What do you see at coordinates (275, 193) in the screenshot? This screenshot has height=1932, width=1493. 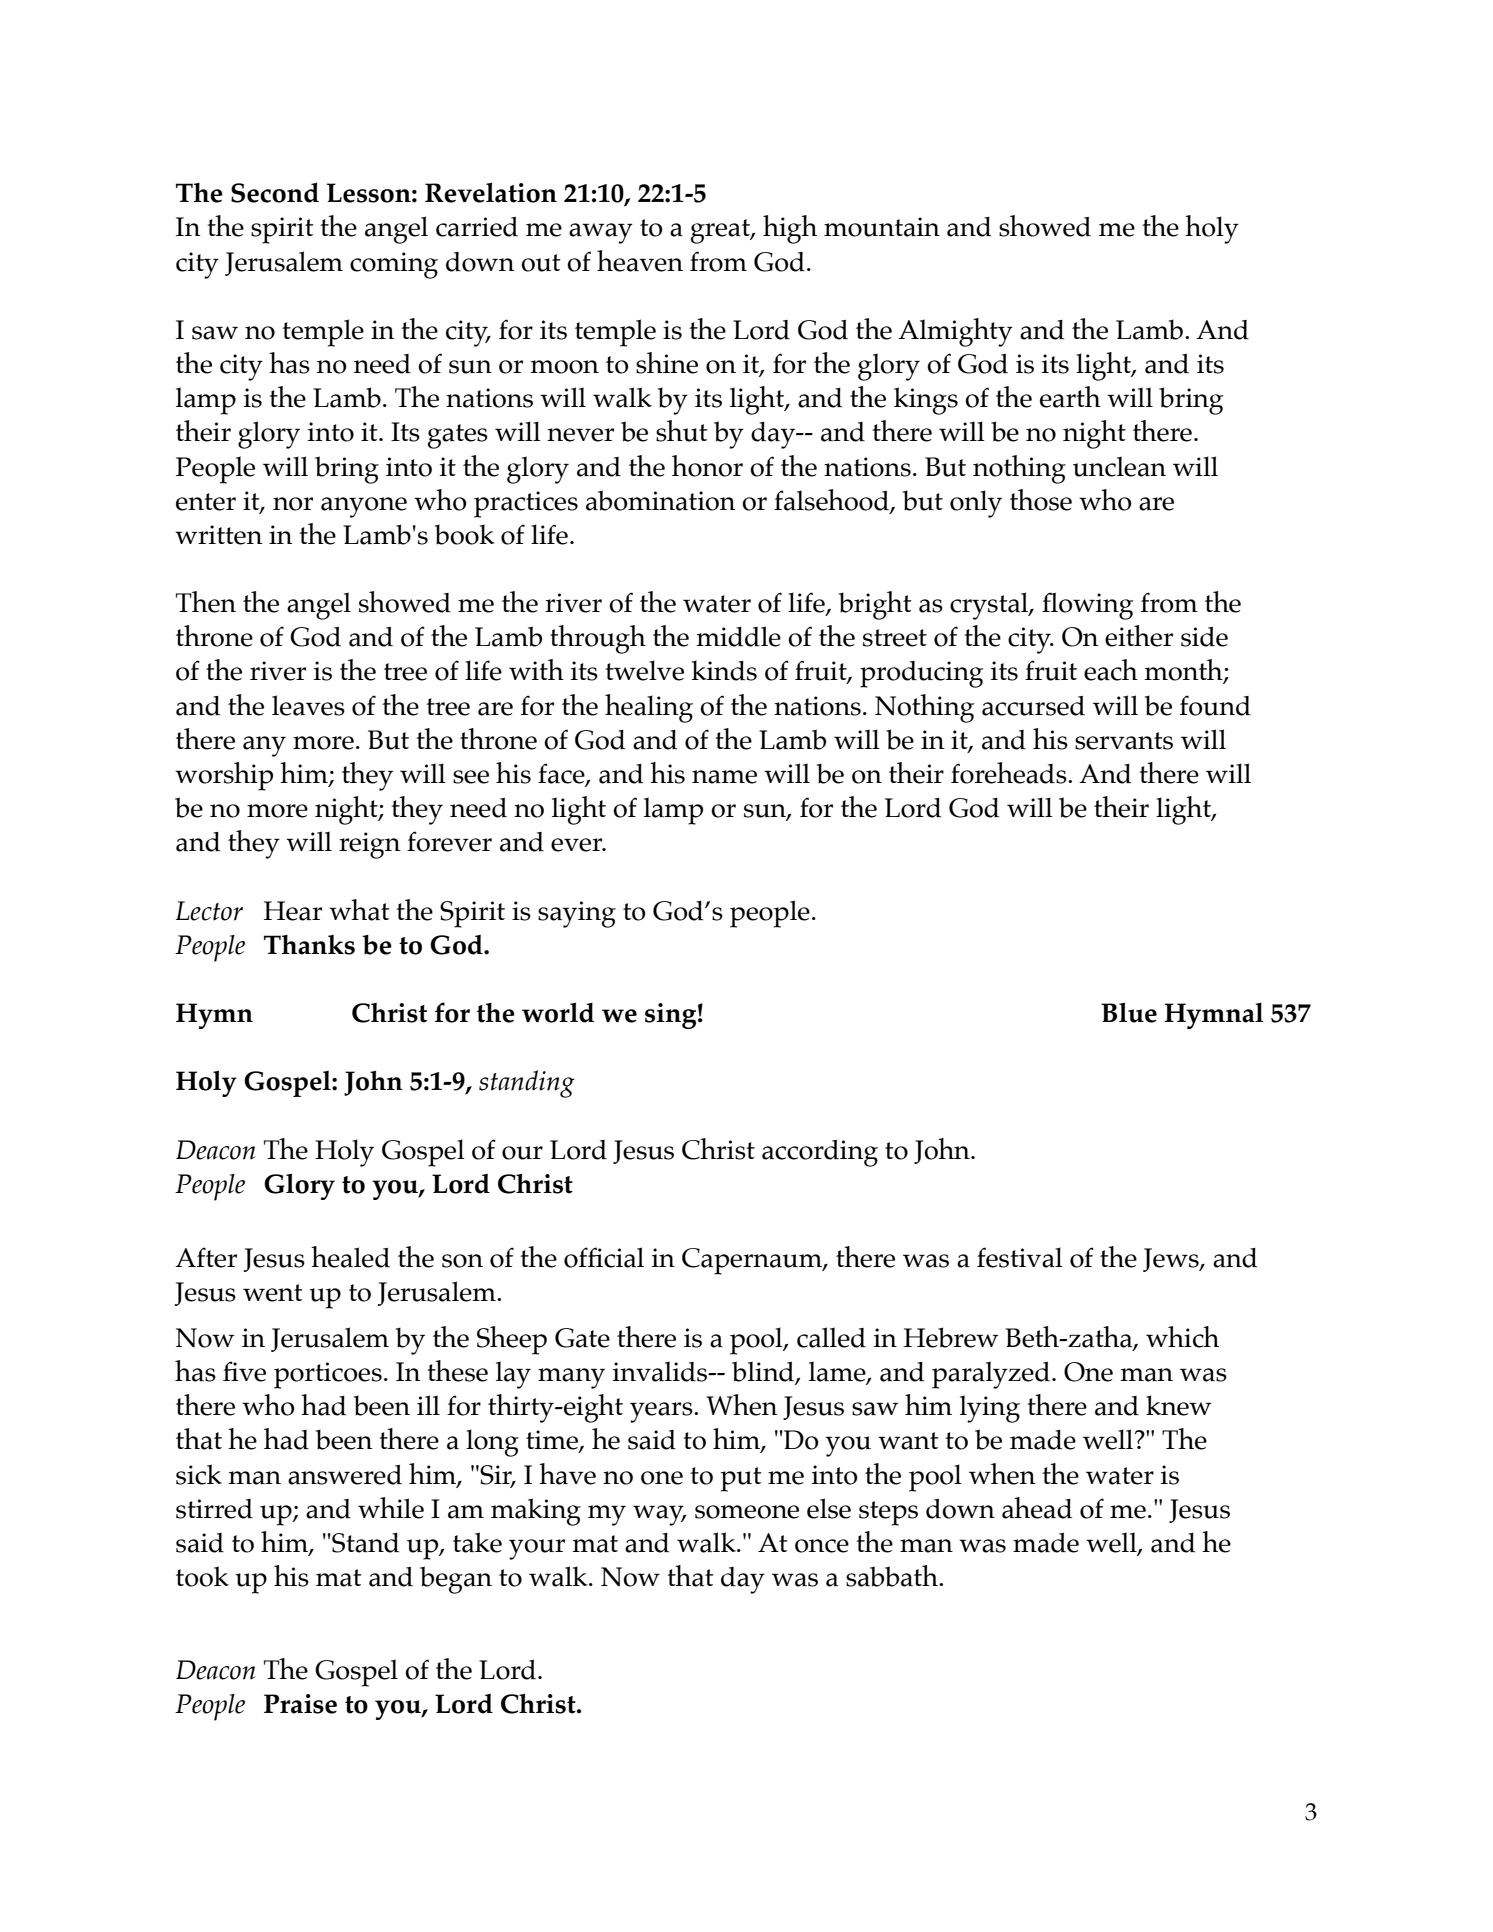 I see `Second` at bounding box center [275, 193].
